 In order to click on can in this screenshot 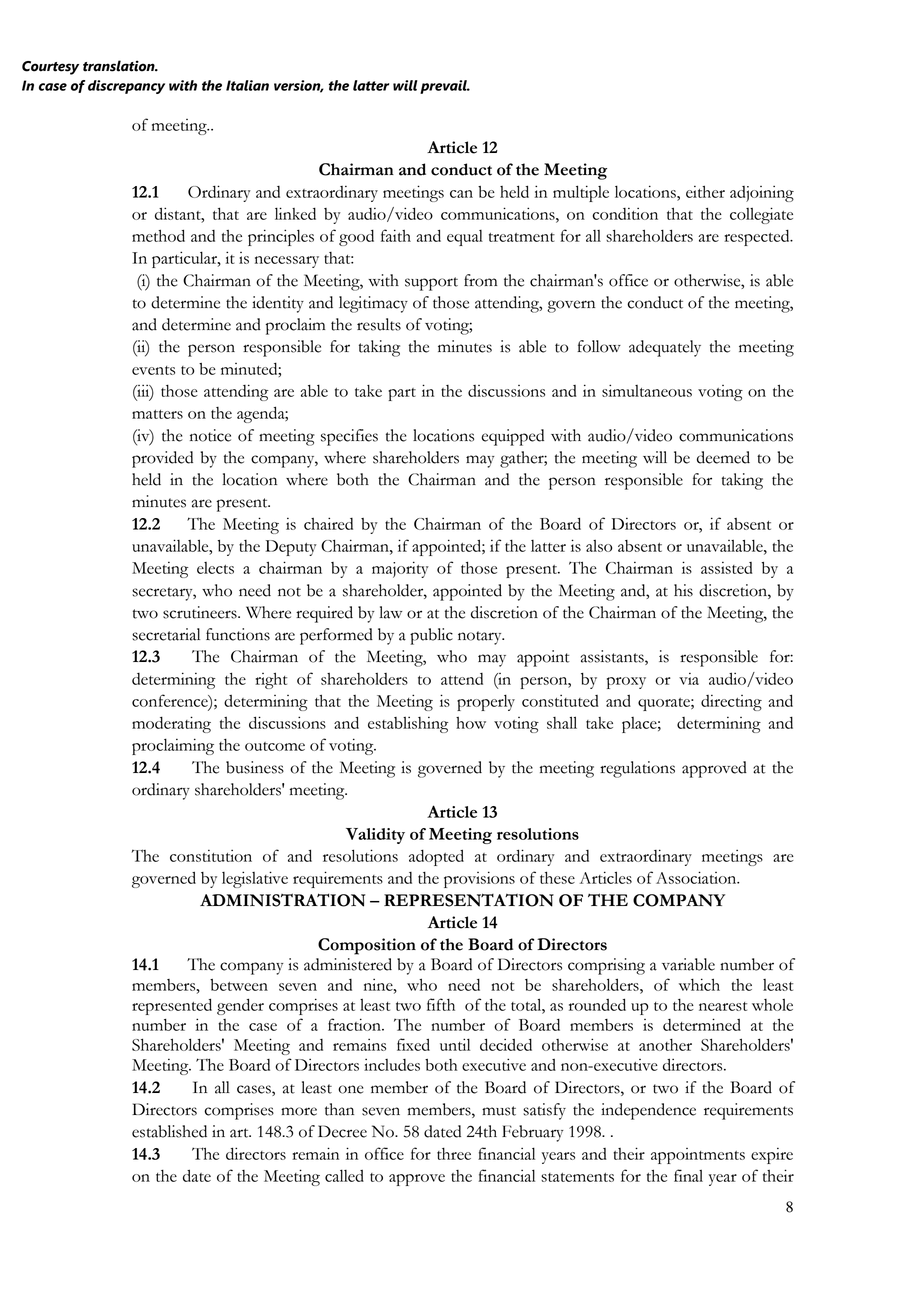, I will do `click(461, 194)`.
